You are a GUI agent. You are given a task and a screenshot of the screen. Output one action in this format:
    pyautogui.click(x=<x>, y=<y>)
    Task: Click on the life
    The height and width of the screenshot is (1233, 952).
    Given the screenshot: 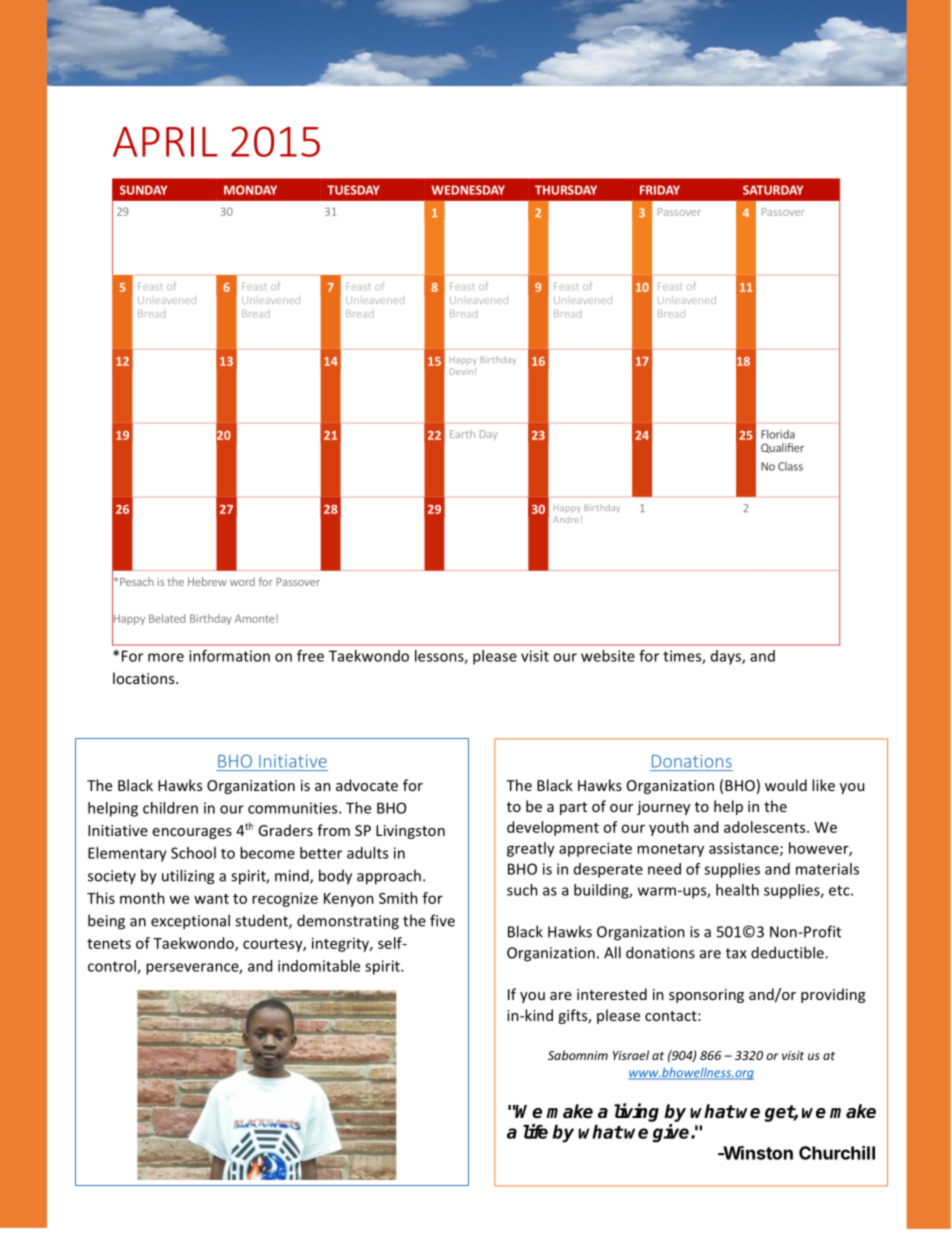 What is the action you would take?
    pyautogui.click(x=535, y=1131)
